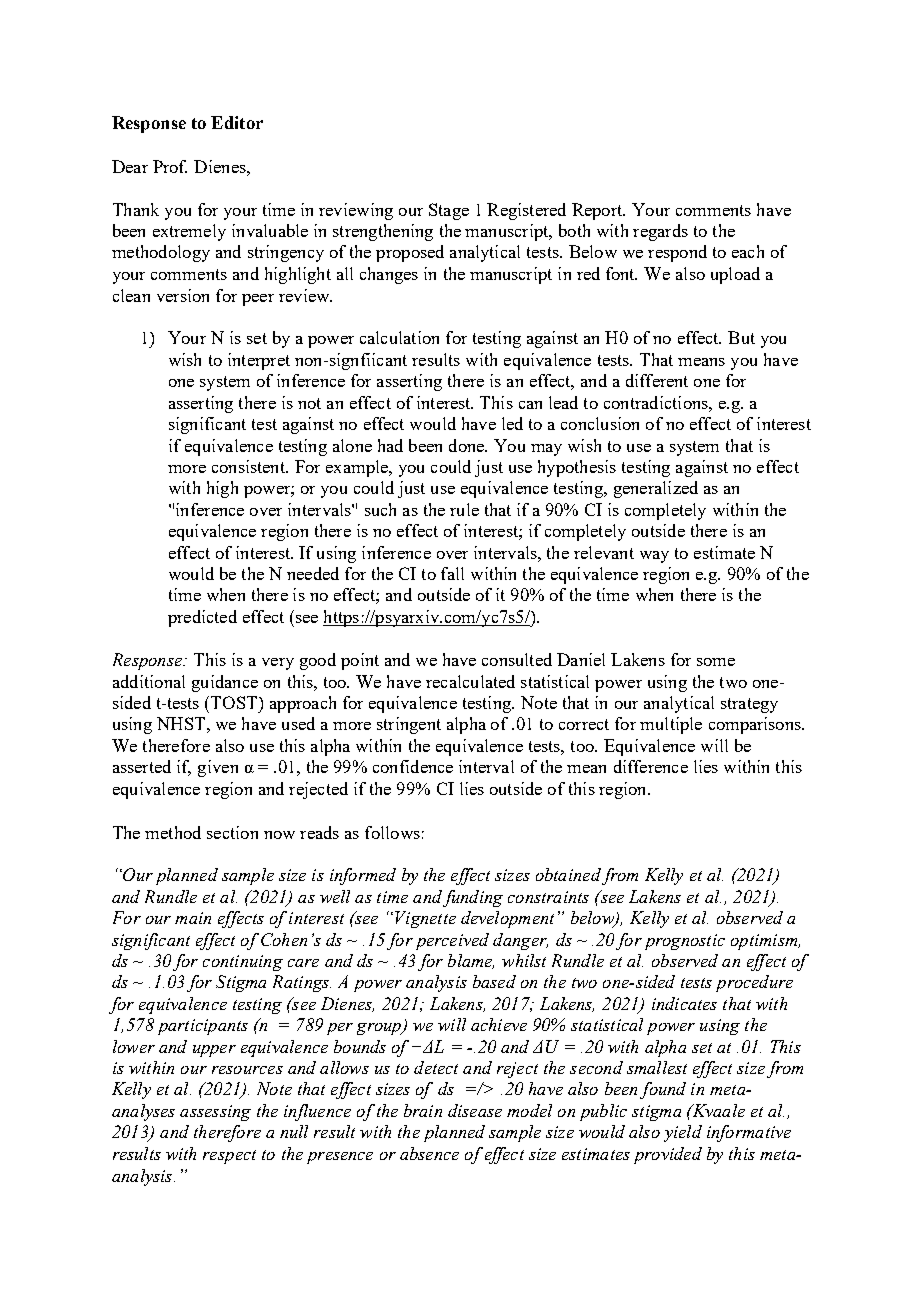 This screenshot has width=924, height=1308. Describe the element at coordinates (229, 1157) in the screenshot. I see `respect` at that location.
